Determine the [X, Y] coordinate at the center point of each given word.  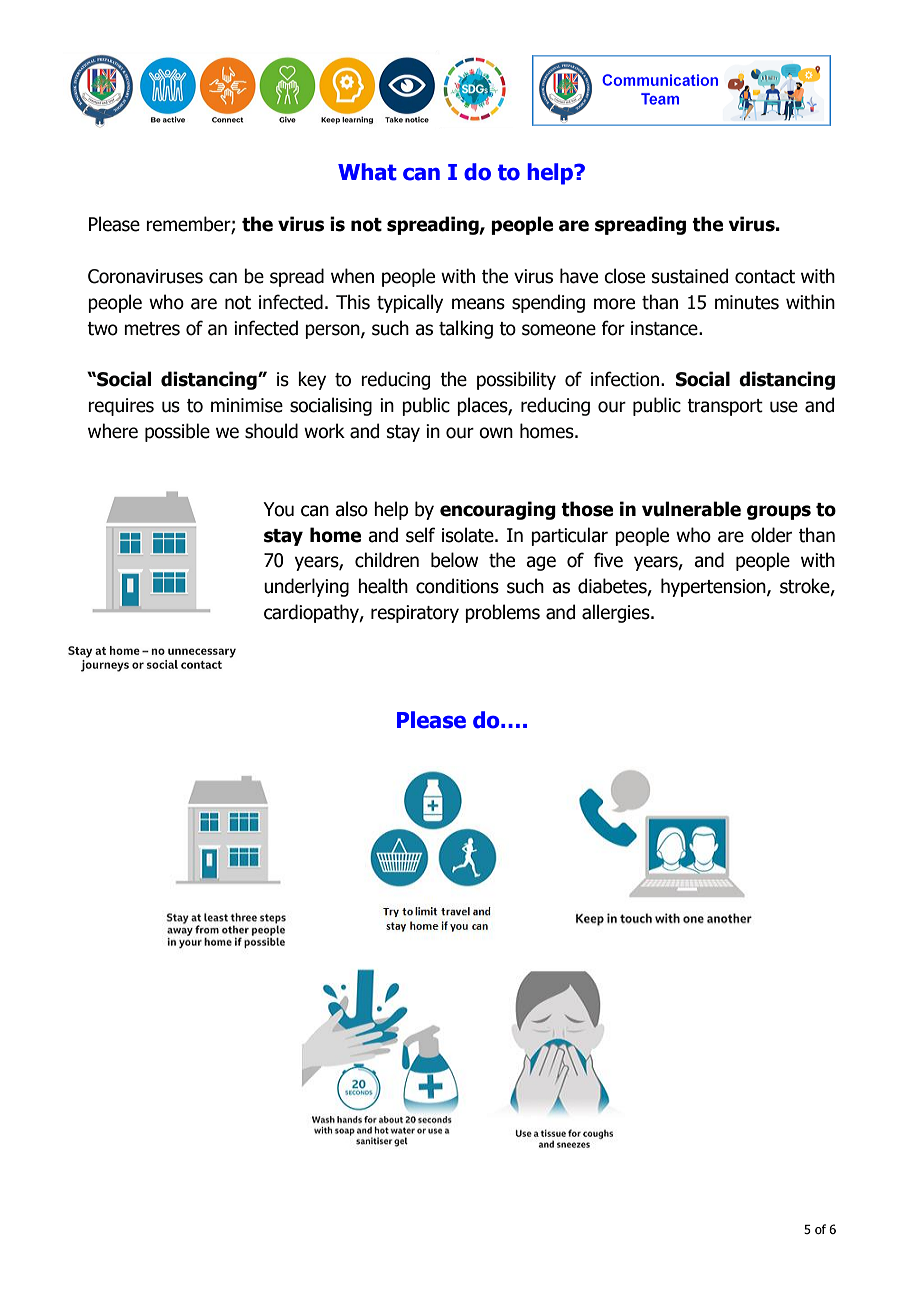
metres [152, 329]
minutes [747, 302]
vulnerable [691, 509]
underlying [306, 587]
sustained [690, 276]
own [496, 433]
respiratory [415, 614]
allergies [617, 613]
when [352, 276]
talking [466, 329]
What [367, 172]
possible [177, 432]
